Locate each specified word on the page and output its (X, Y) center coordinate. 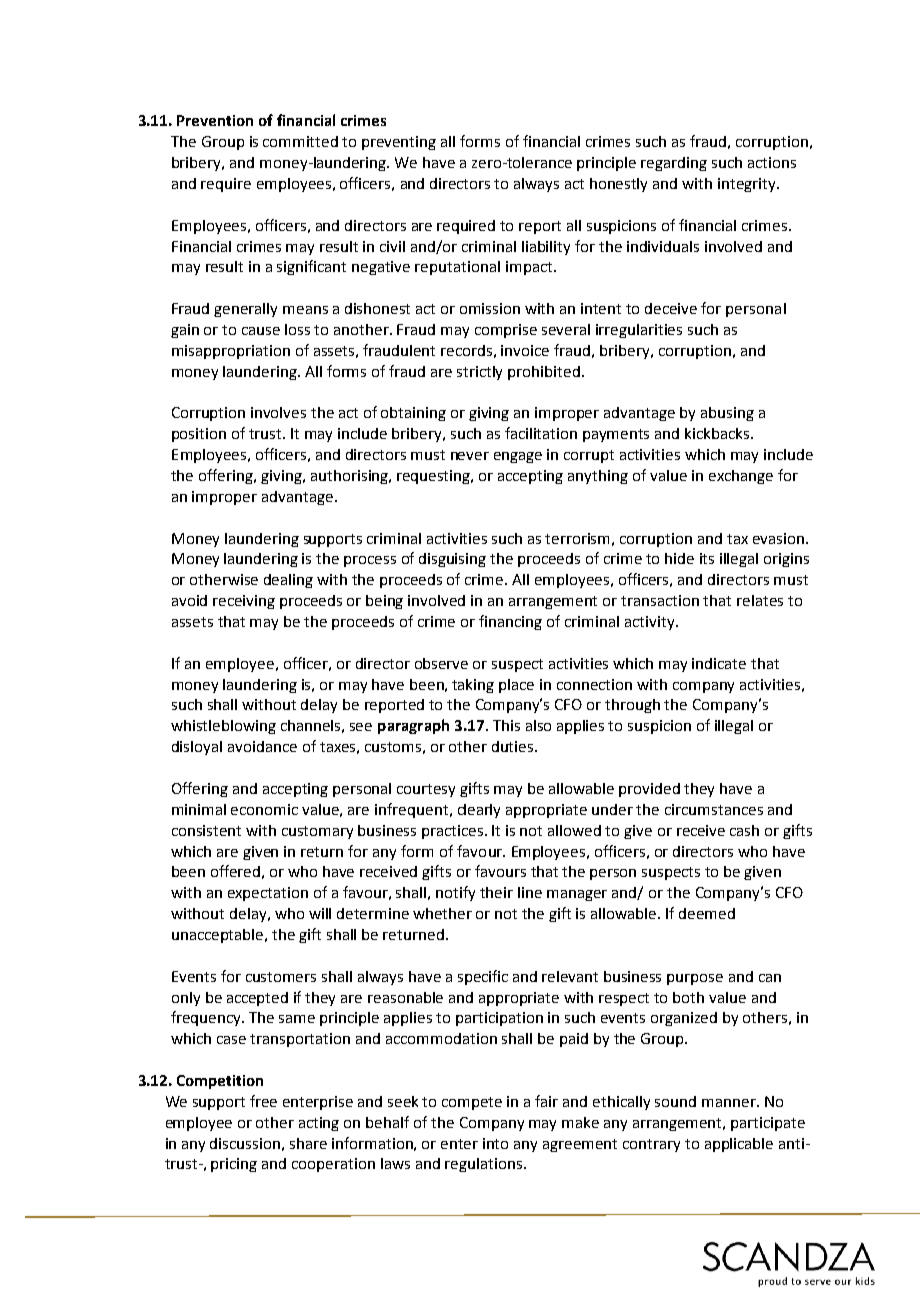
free (263, 1101)
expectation (268, 894)
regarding (674, 164)
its (707, 558)
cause (261, 331)
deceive (671, 308)
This (506, 725)
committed (300, 141)
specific (483, 977)
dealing (288, 581)
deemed (707, 913)
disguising (452, 560)
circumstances (714, 809)
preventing (399, 143)
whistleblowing (223, 727)
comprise (506, 331)
